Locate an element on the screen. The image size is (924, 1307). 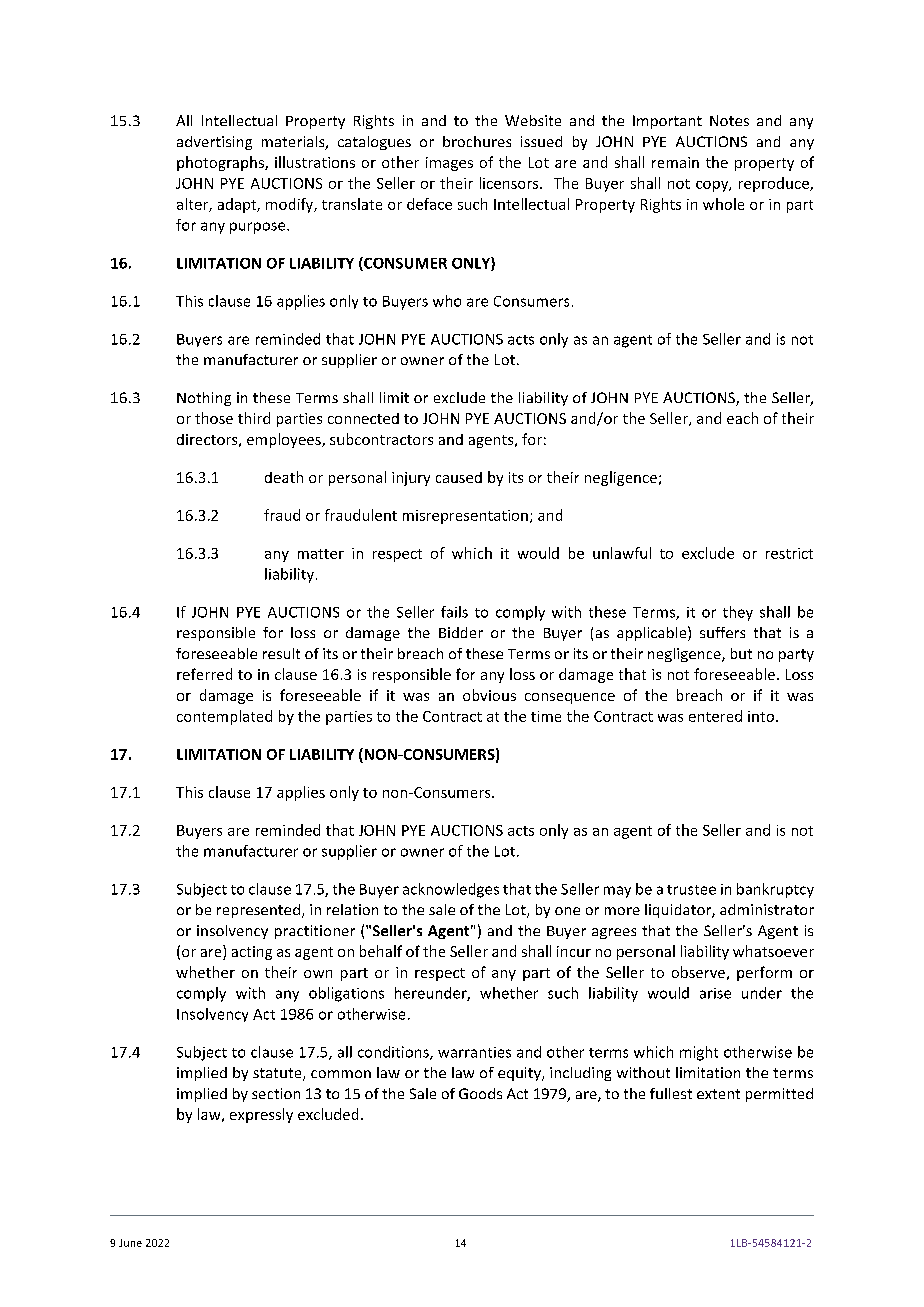
acting is located at coordinates (252, 953).
